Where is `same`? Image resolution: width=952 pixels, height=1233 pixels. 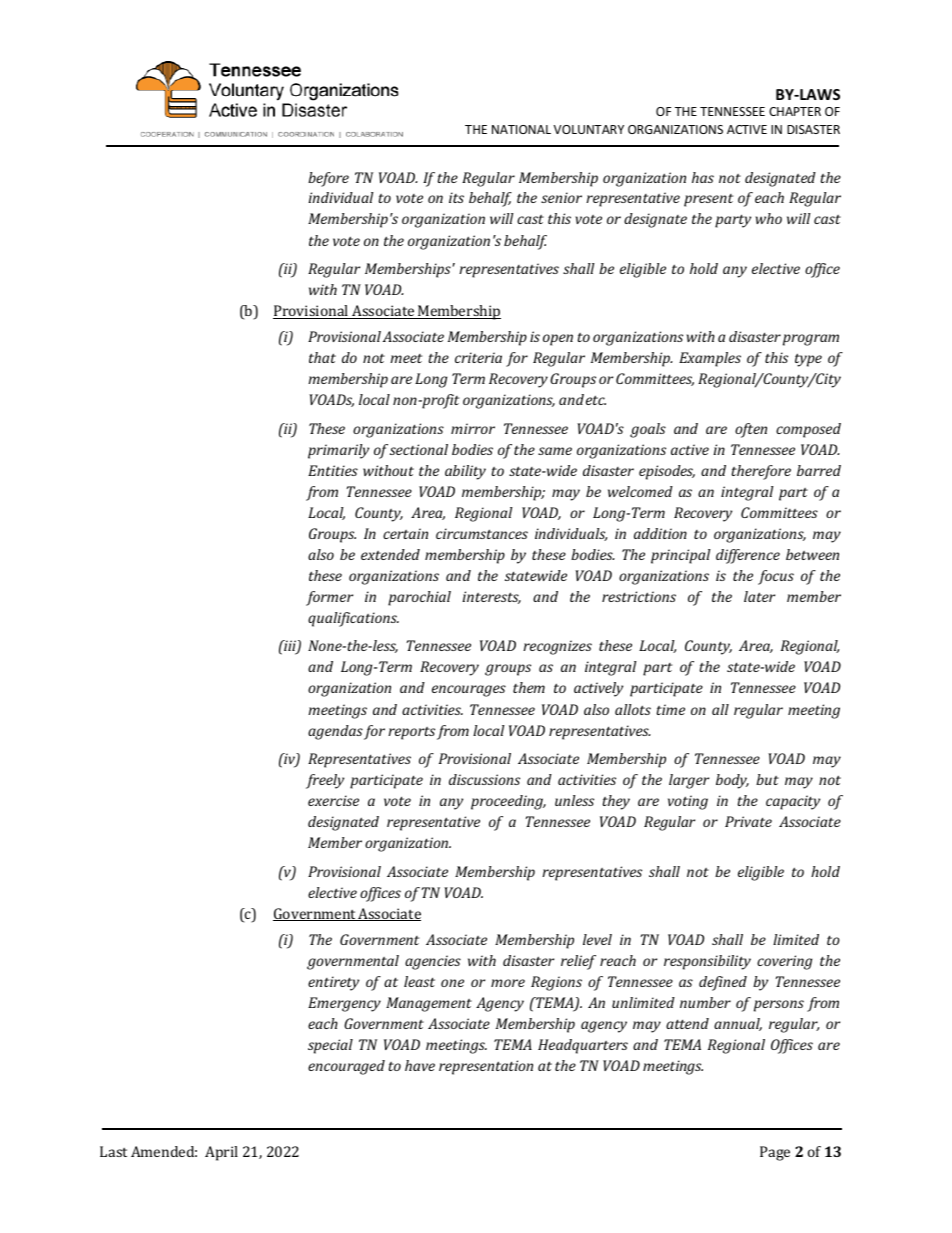
same is located at coordinates (555, 451).
